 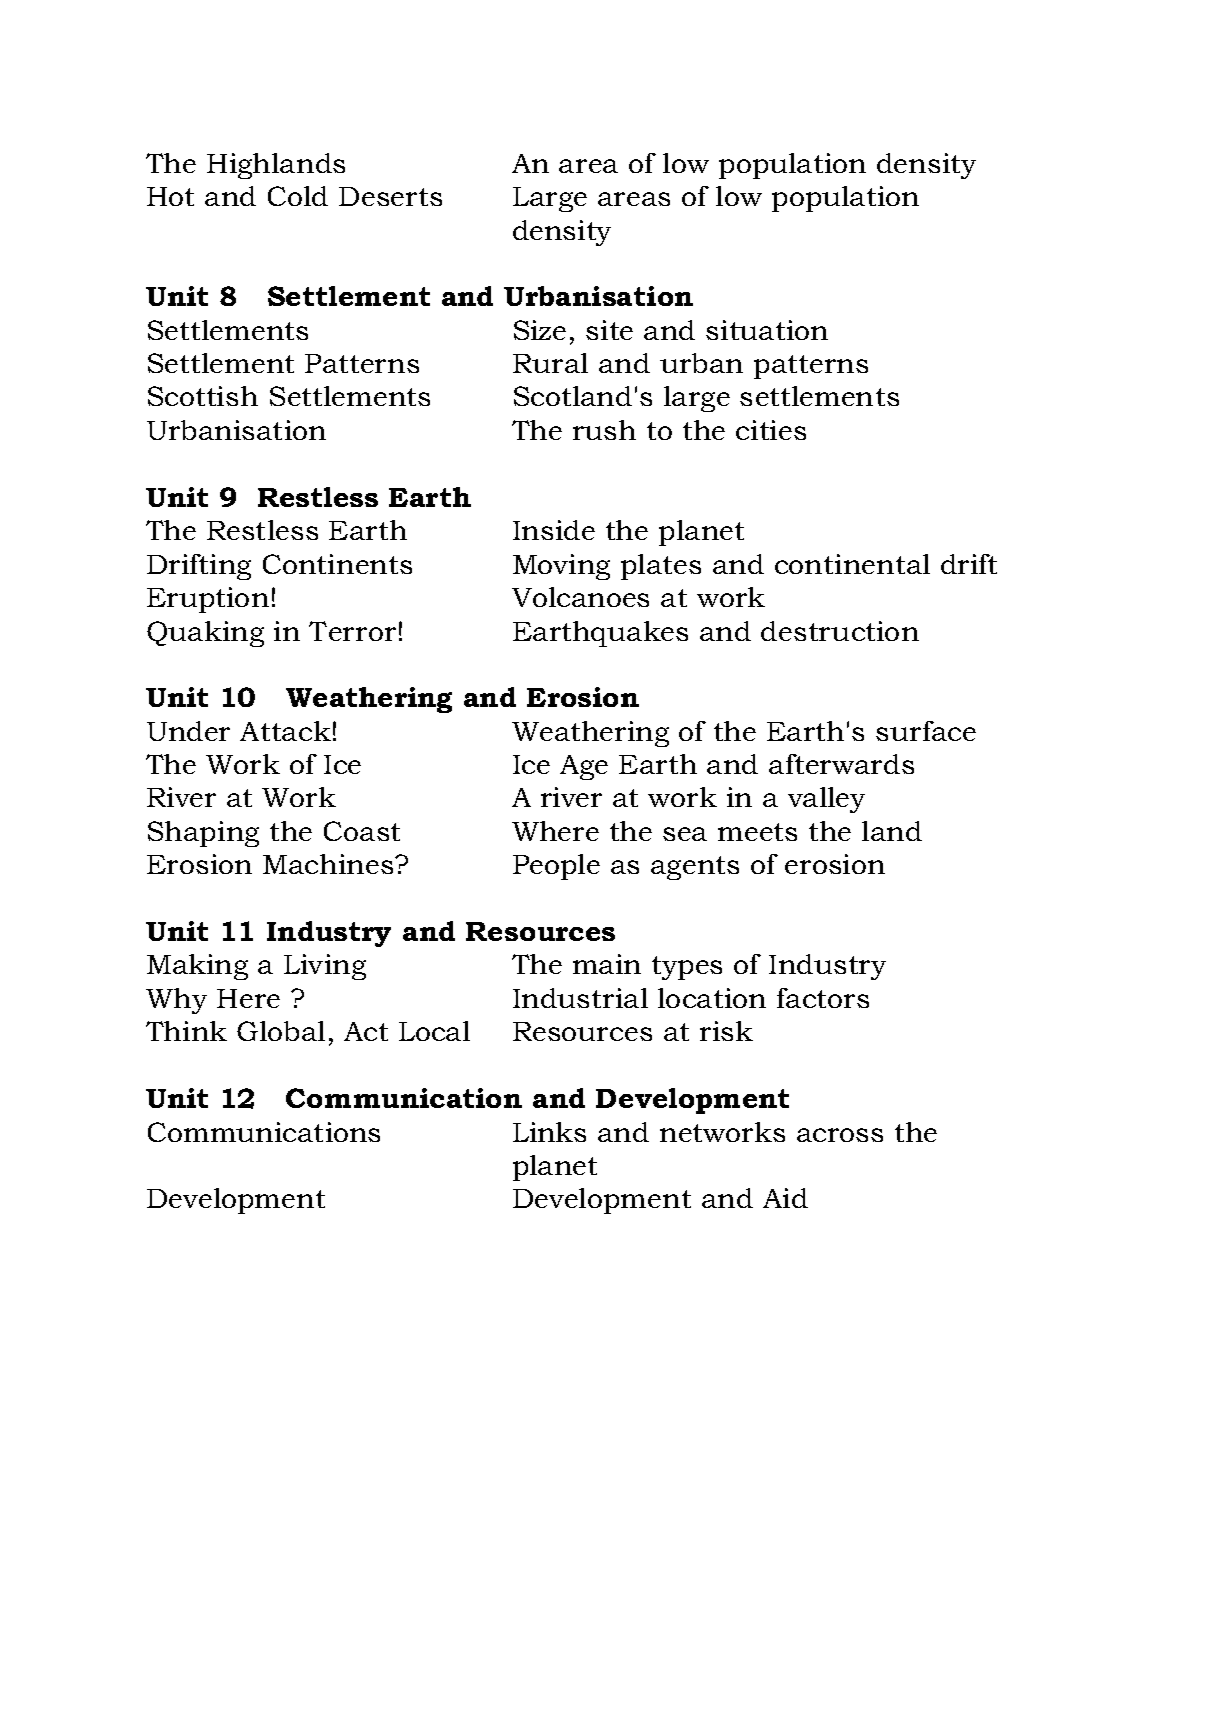 I want to click on Cold, so click(x=298, y=196).
